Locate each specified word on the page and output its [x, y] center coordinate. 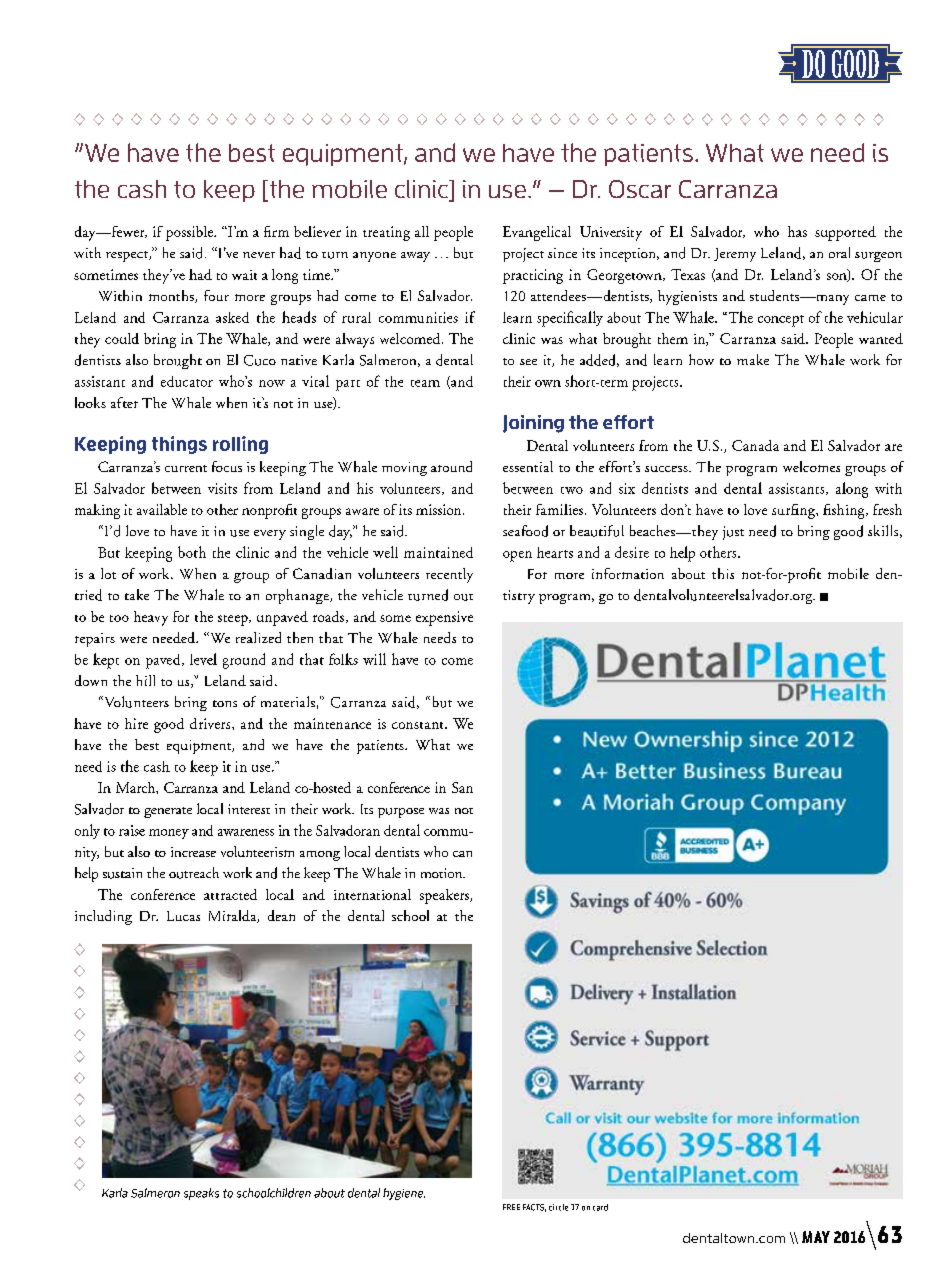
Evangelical [537, 233]
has [797, 231]
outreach [194, 873]
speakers [446, 896]
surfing [794, 511]
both [192, 552]
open [517, 556]
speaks [201, 1194]
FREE [511, 1207]
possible [190, 233]
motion [443, 873]
